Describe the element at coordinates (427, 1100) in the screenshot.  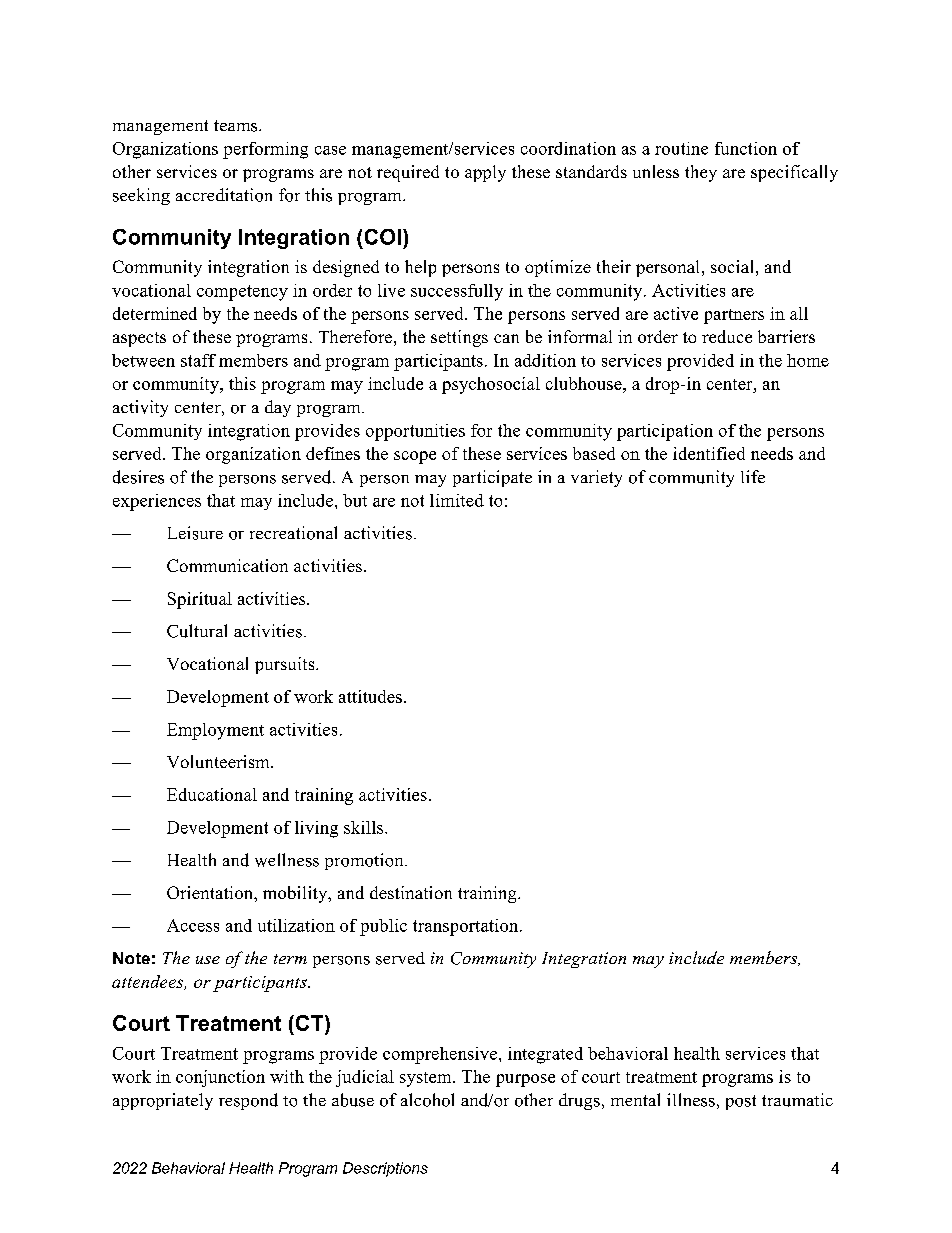
I see `alcohol` at that location.
